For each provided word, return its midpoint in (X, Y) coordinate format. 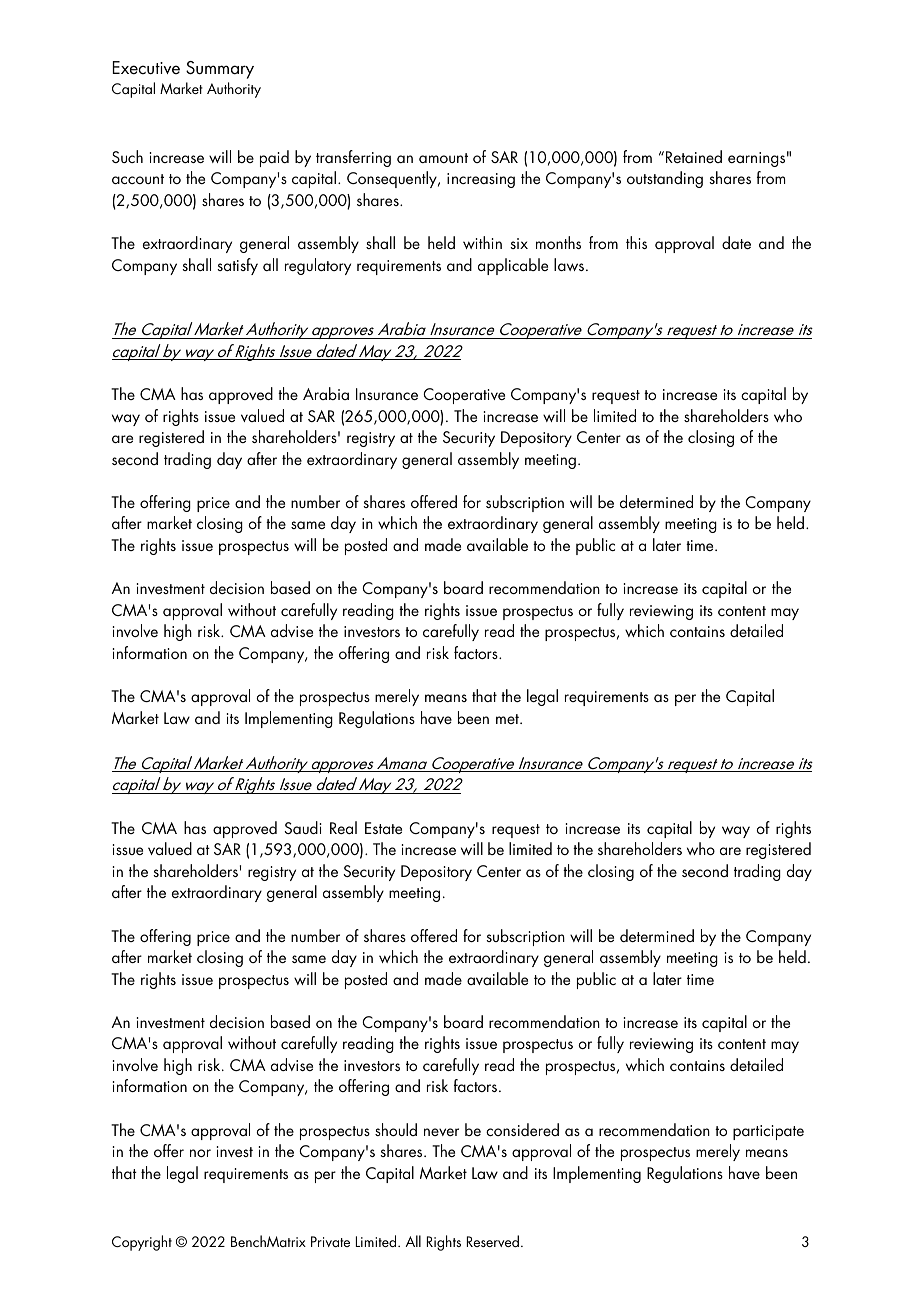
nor (200, 1153)
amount (443, 158)
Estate (383, 828)
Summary (220, 70)
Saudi (303, 827)
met (508, 719)
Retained (694, 156)
